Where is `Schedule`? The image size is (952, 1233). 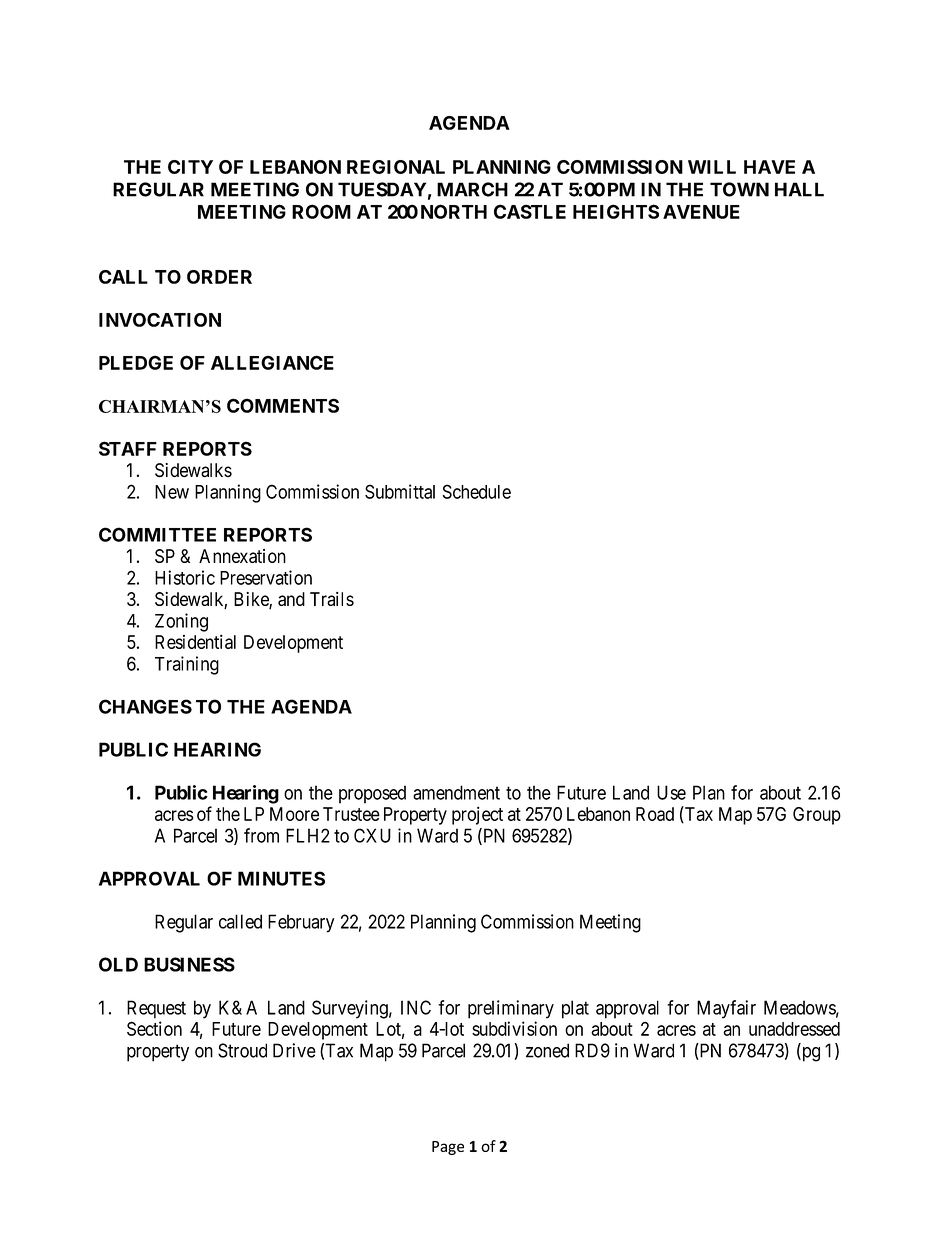 Schedule is located at coordinates (477, 491).
